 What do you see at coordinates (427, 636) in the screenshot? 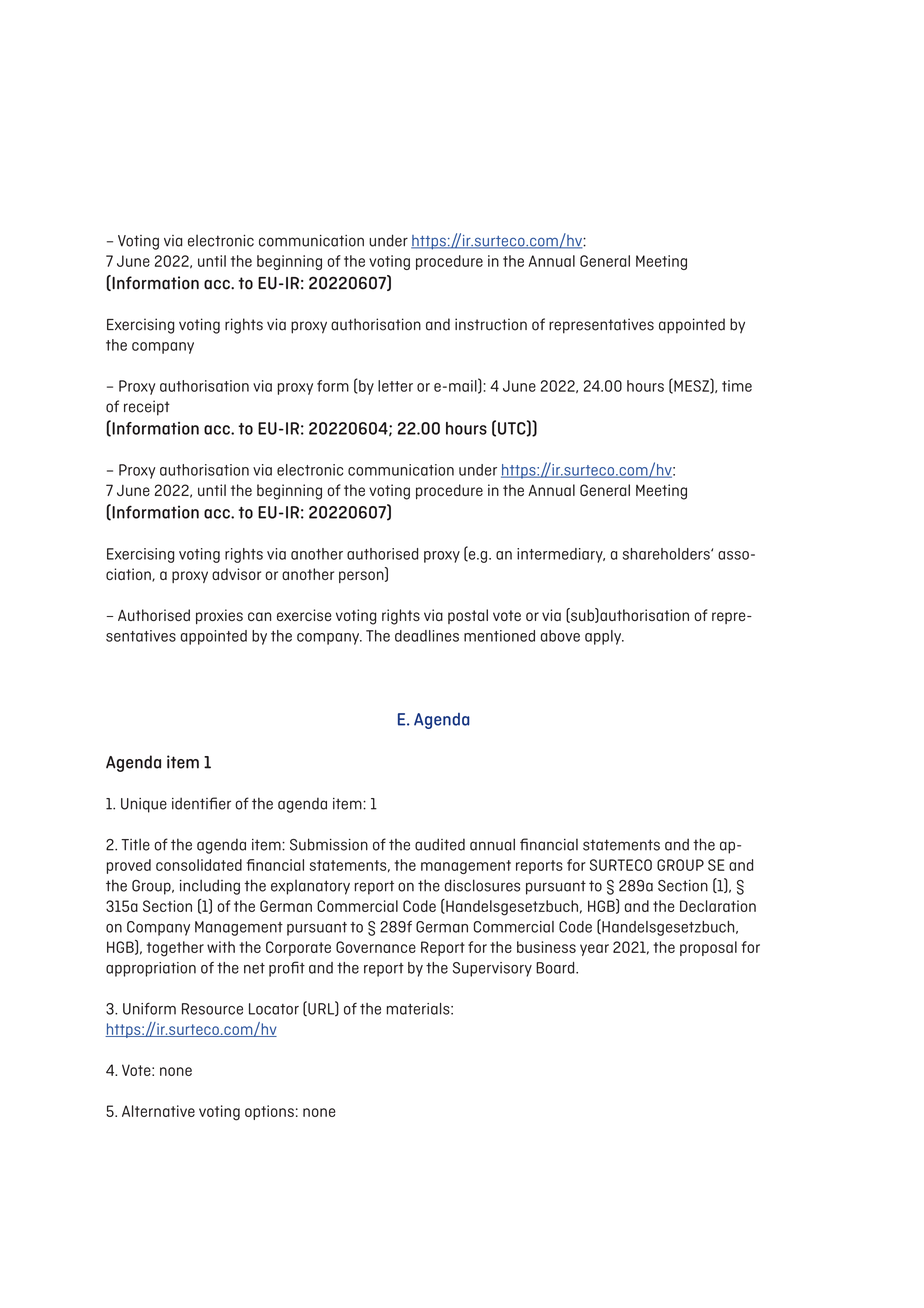
I see `deadlines` at bounding box center [427, 636].
